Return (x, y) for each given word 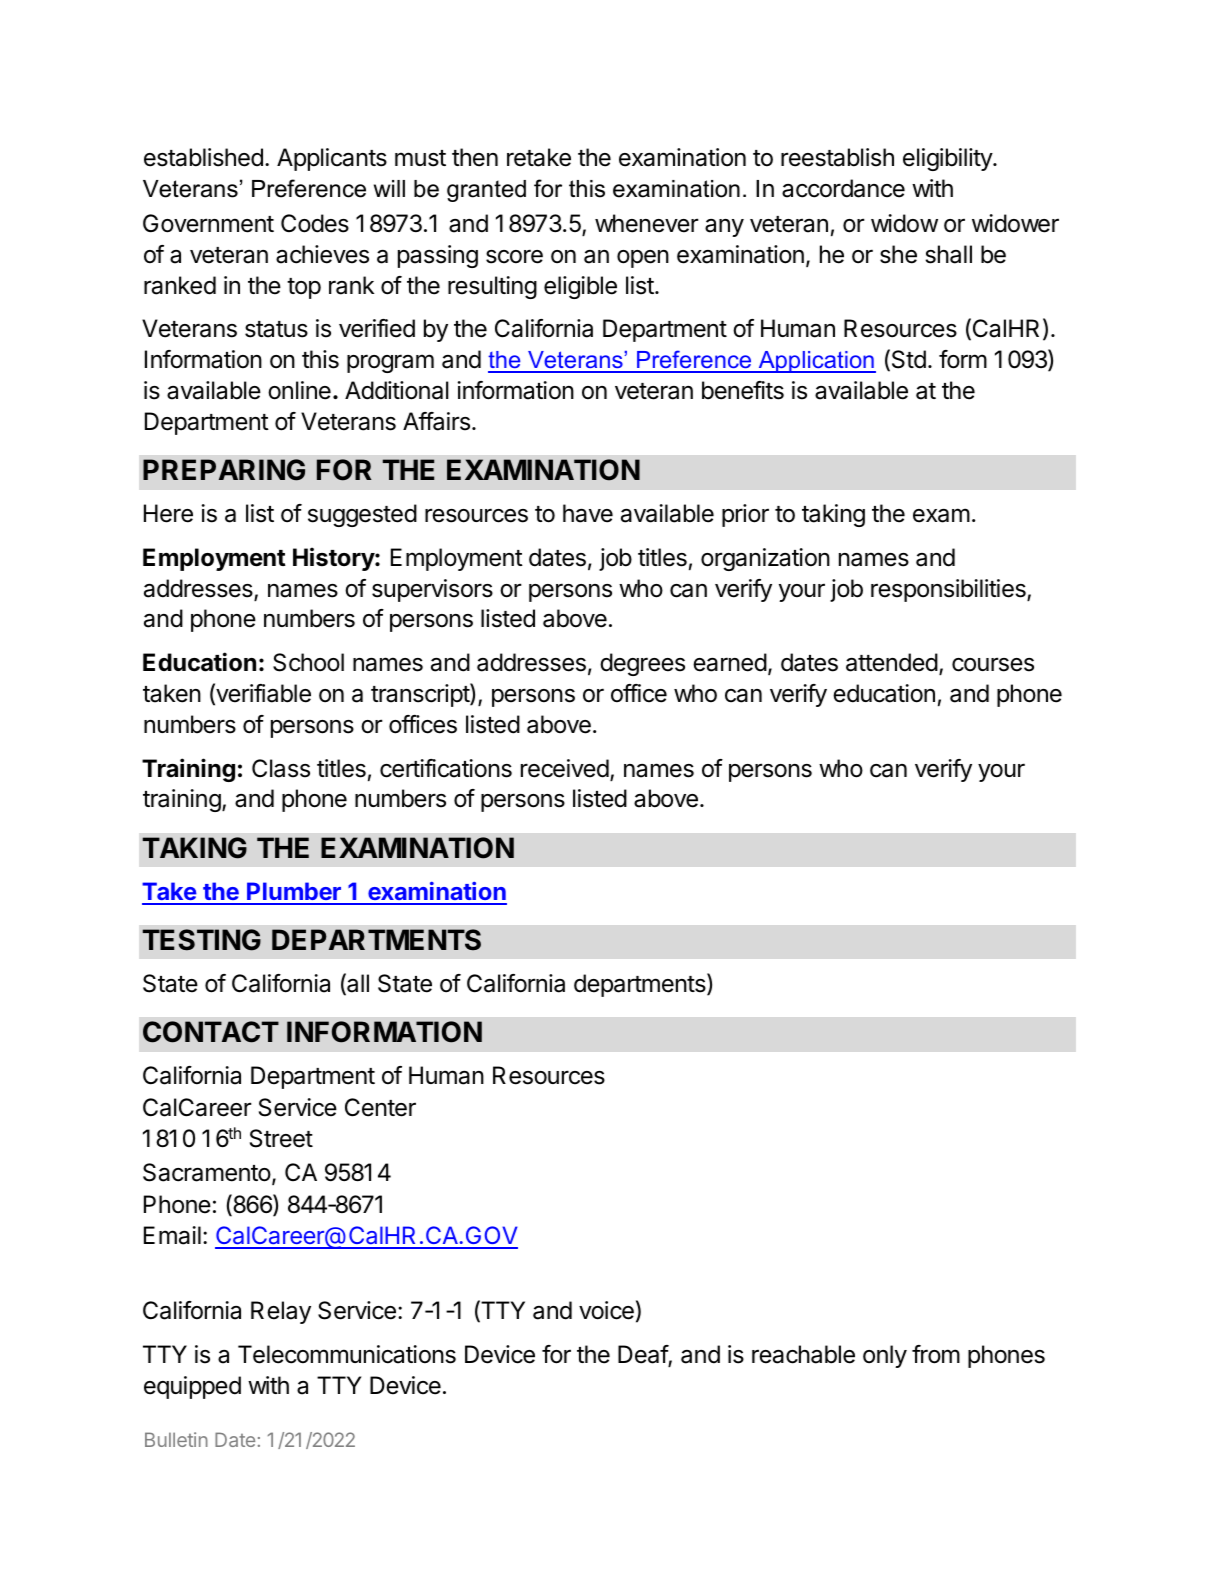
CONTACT (211, 1032)
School (308, 662)
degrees (642, 664)
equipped (192, 1387)
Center (380, 1107)
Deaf (643, 1355)
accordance (843, 188)
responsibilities (949, 590)
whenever (647, 223)
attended (892, 662)
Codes (315, 223)
